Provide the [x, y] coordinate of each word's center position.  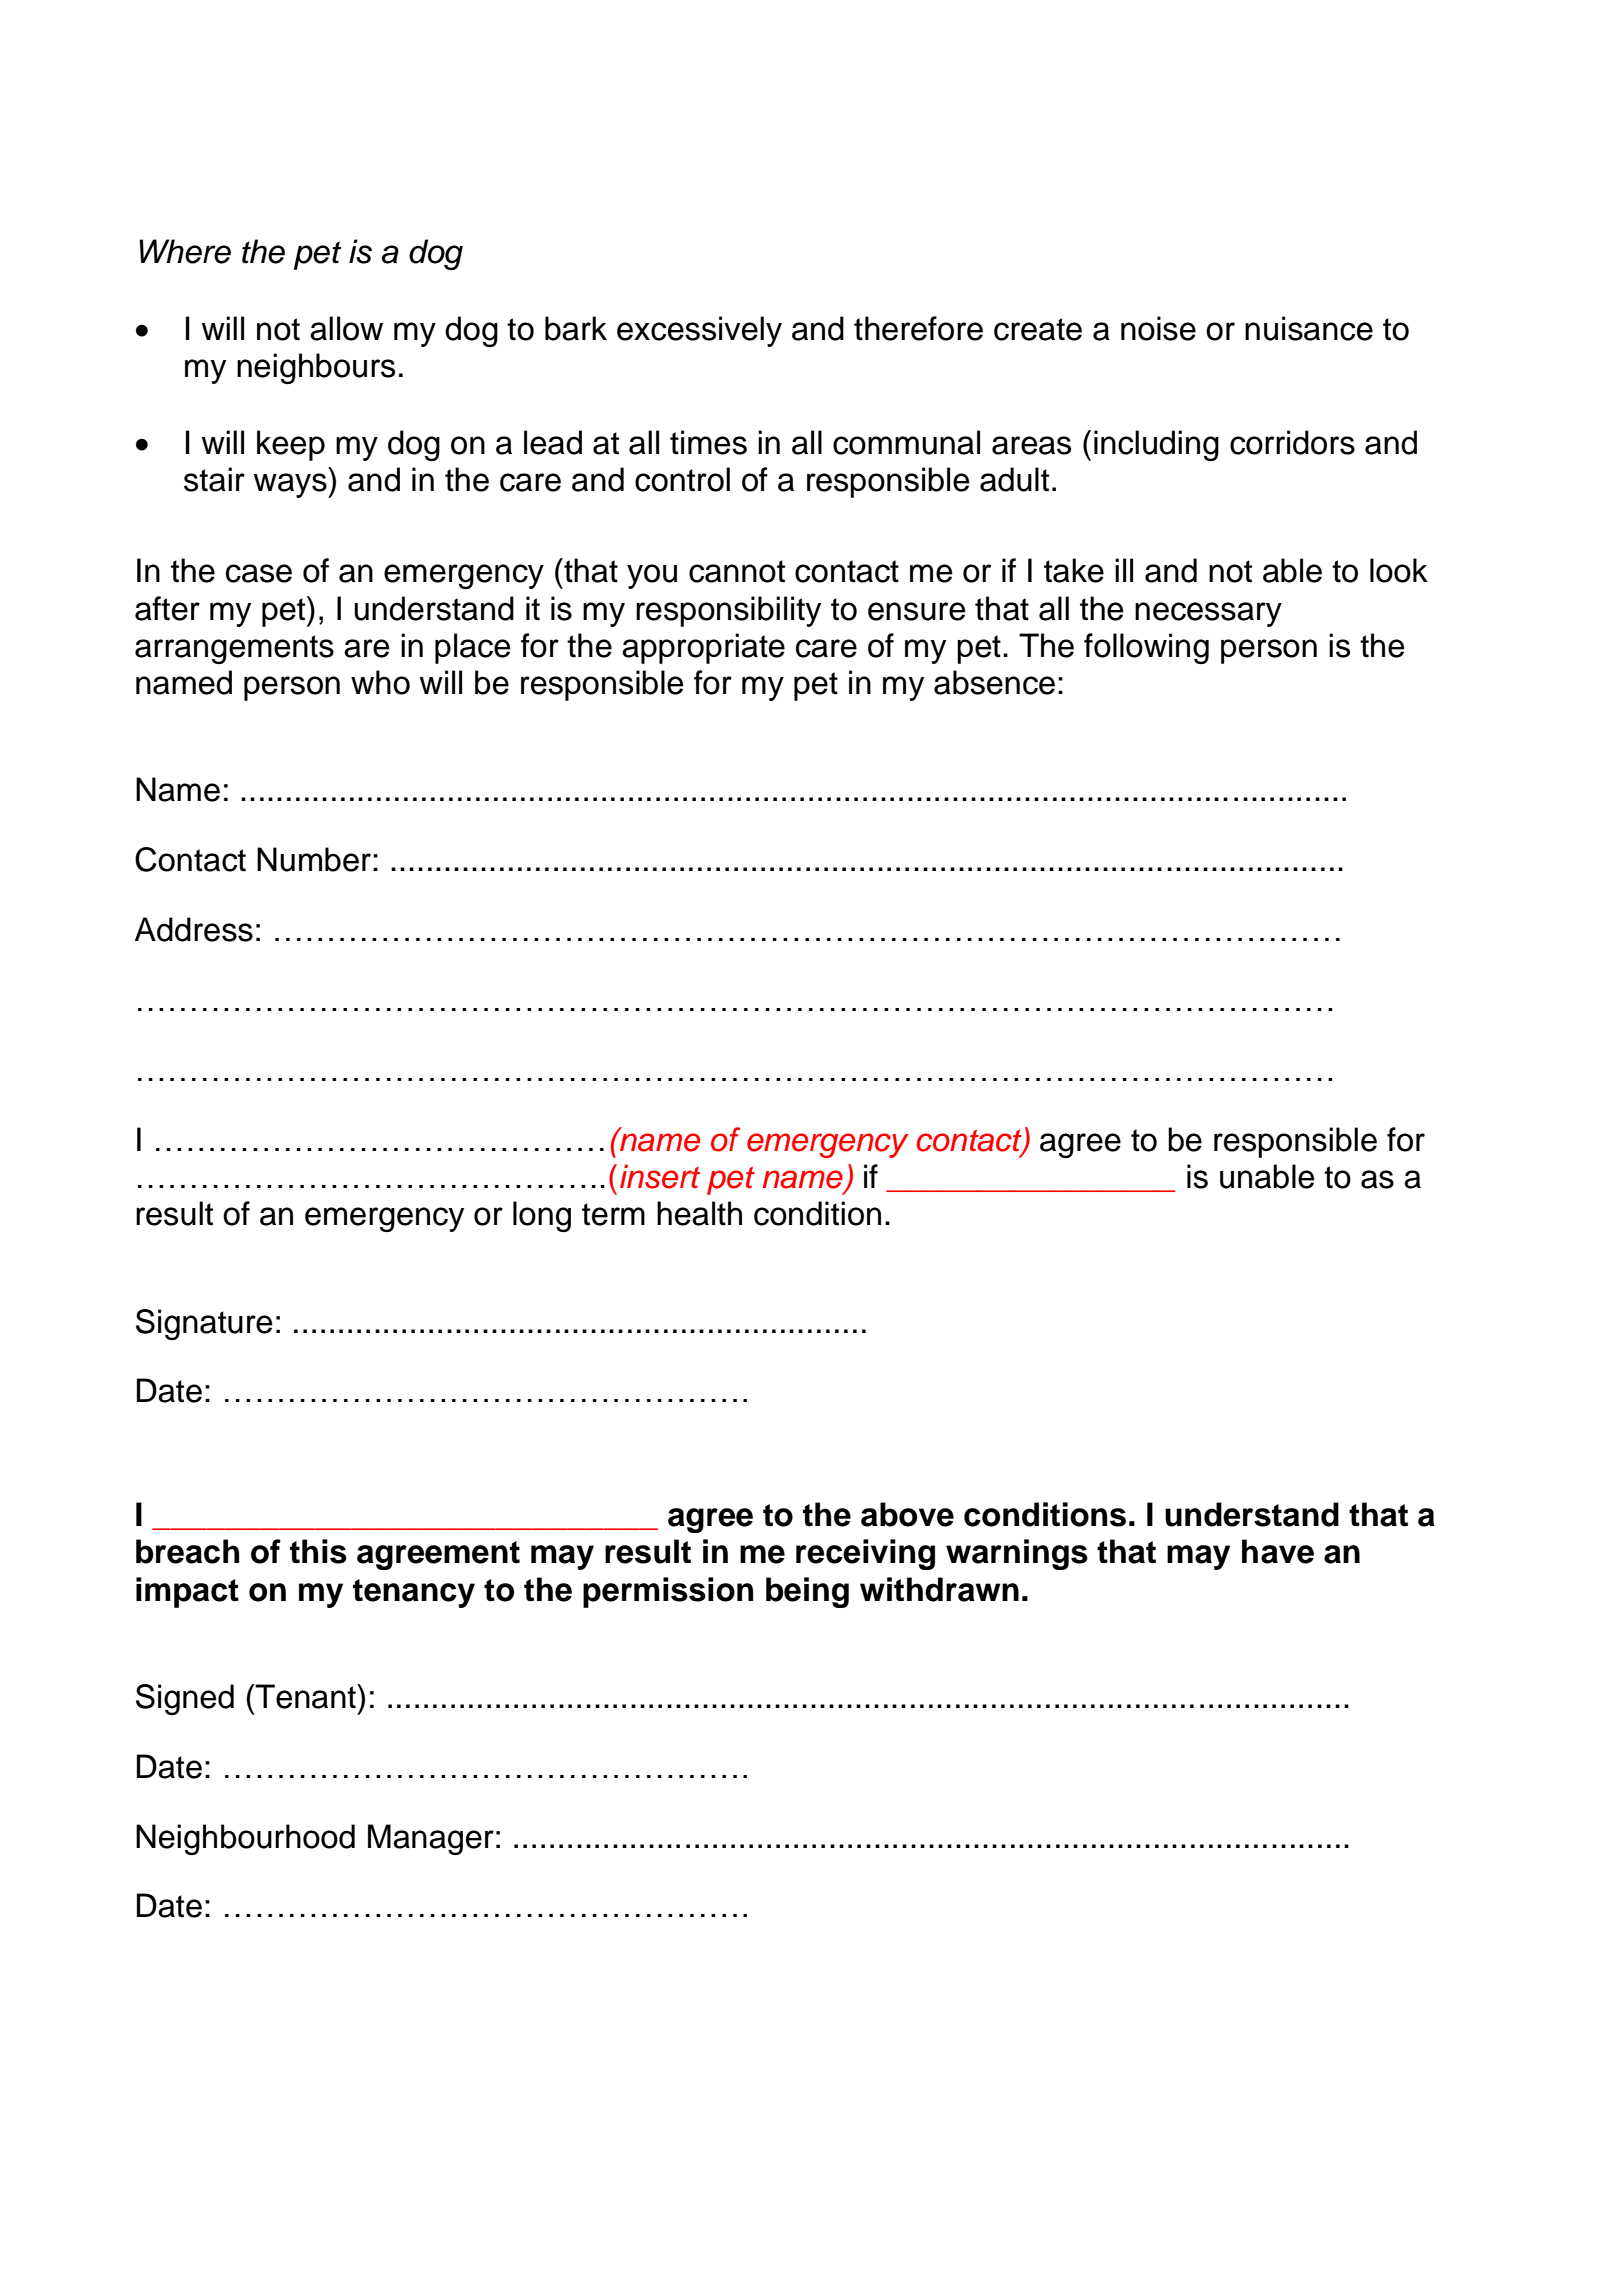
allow [346, 328]
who [380, 682]
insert [660, 1176]
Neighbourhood [245, 1839]
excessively [699, 331]
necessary [1208, 614]
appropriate [703, 648]
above [907, 1514]
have [1278, 1551]
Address [194, 929]
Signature [204, 1324]
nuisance [1309, 328]
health [699, 1213]
